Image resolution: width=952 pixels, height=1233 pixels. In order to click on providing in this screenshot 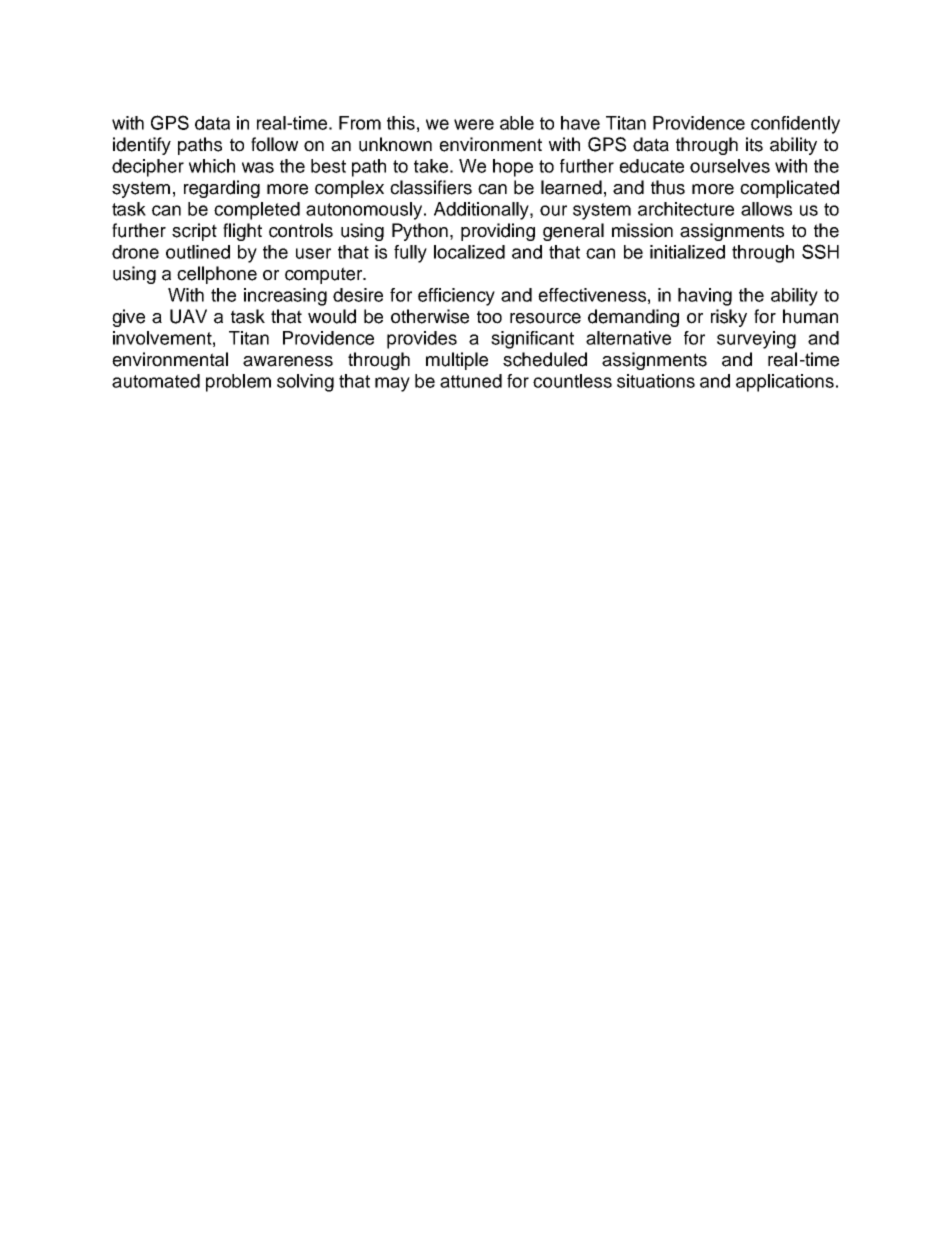, I will do `click(498, 232)`.
